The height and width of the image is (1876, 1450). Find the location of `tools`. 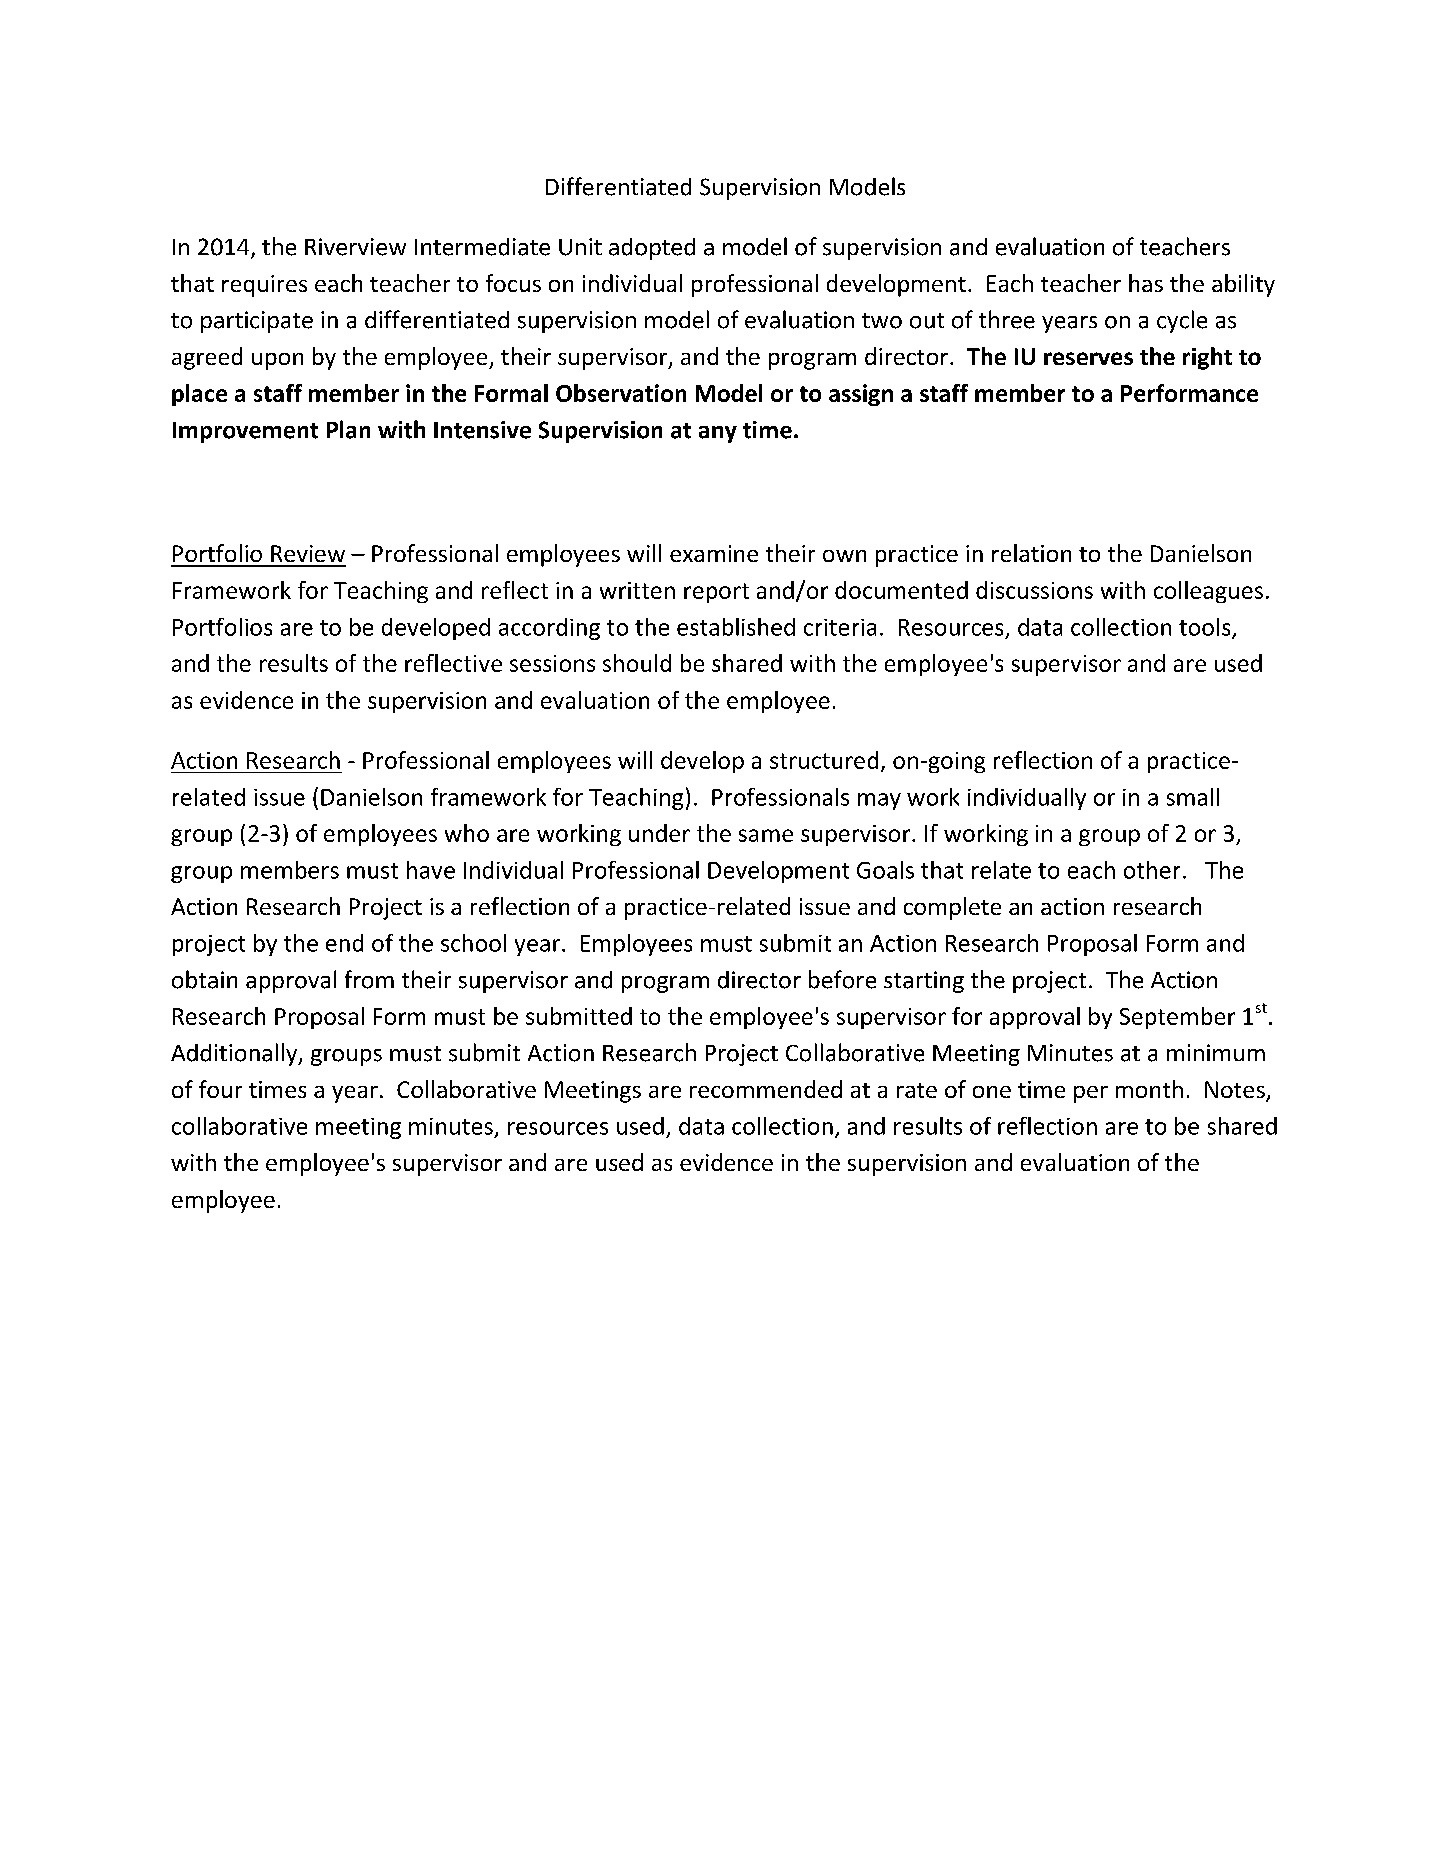

tools is located at coordinates (1206, 628).
